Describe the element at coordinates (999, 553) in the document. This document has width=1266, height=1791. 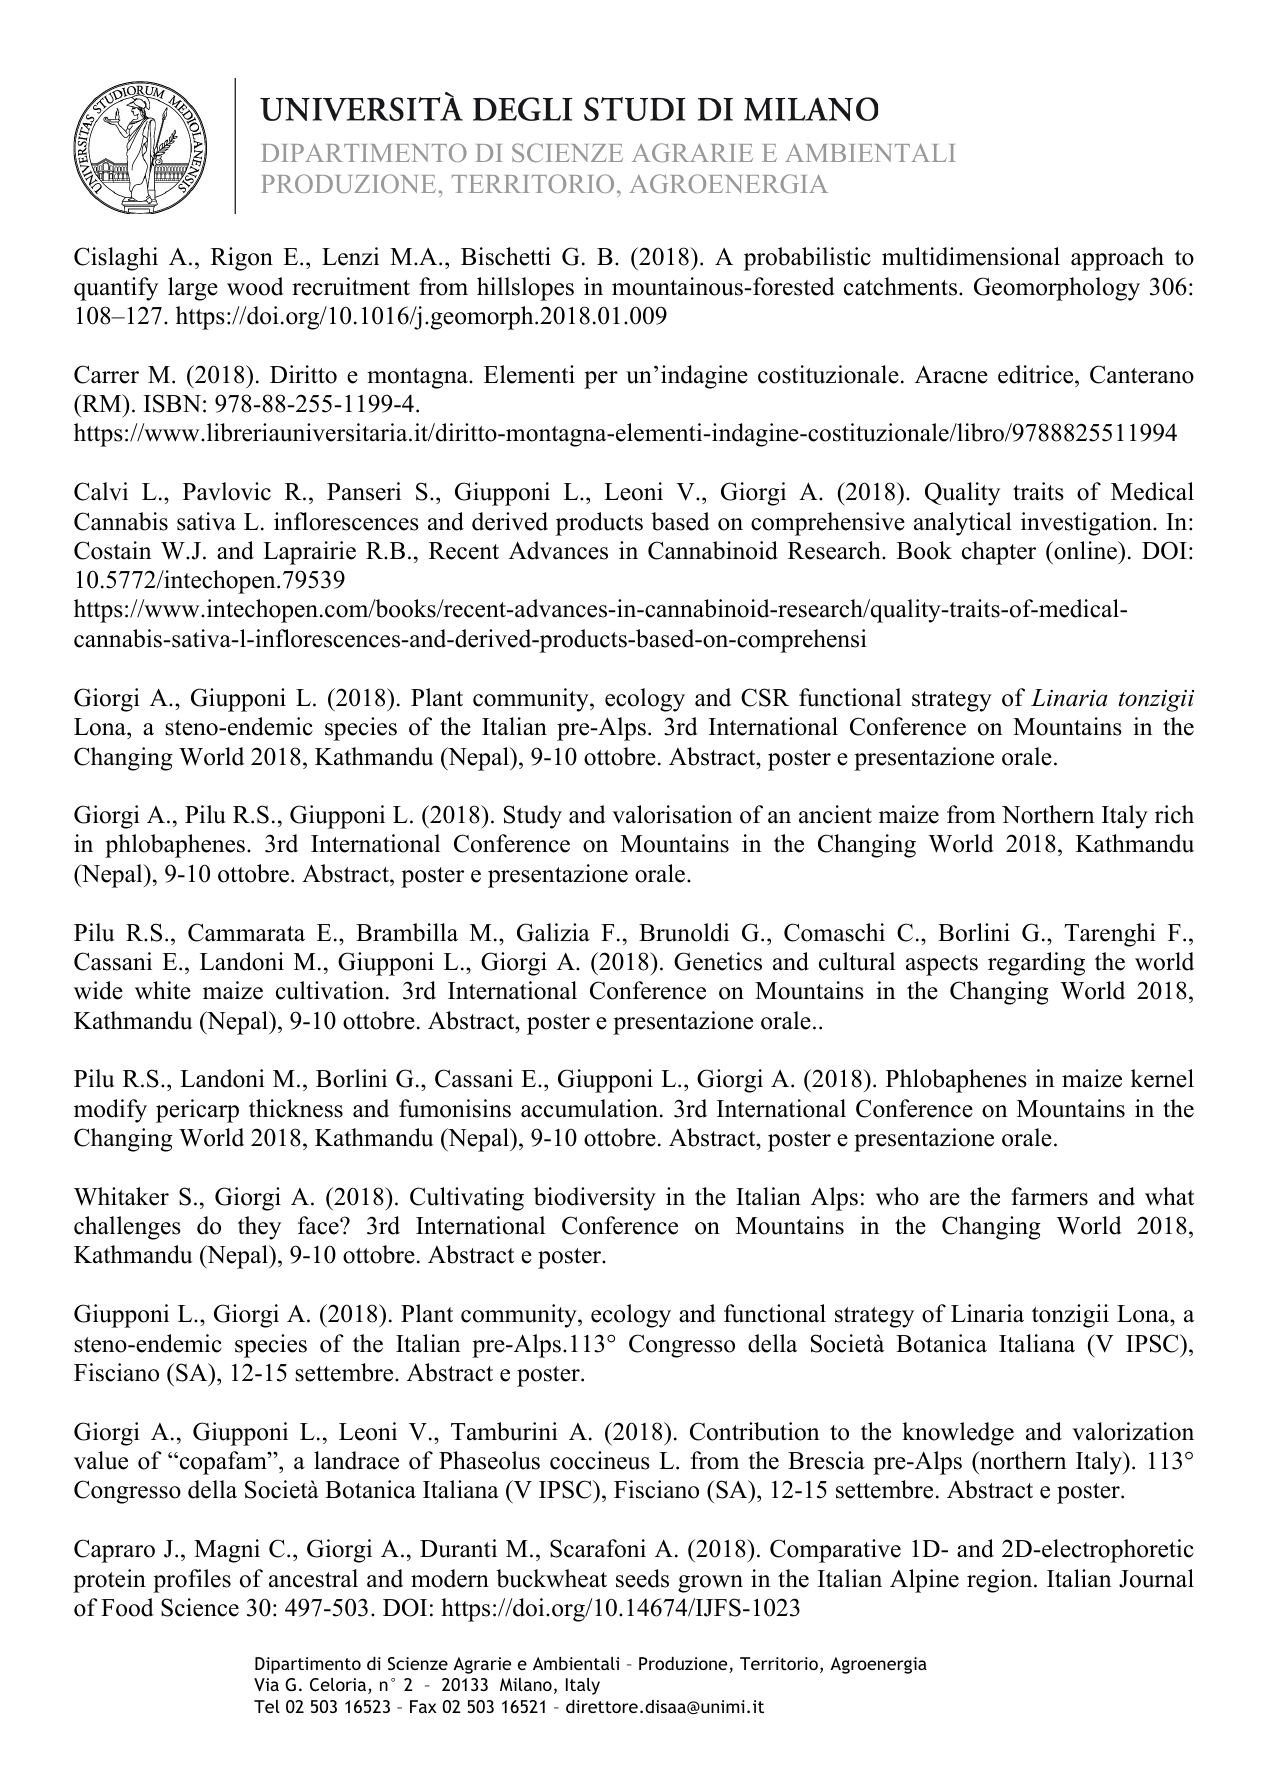
I see `chapter` at that location.
